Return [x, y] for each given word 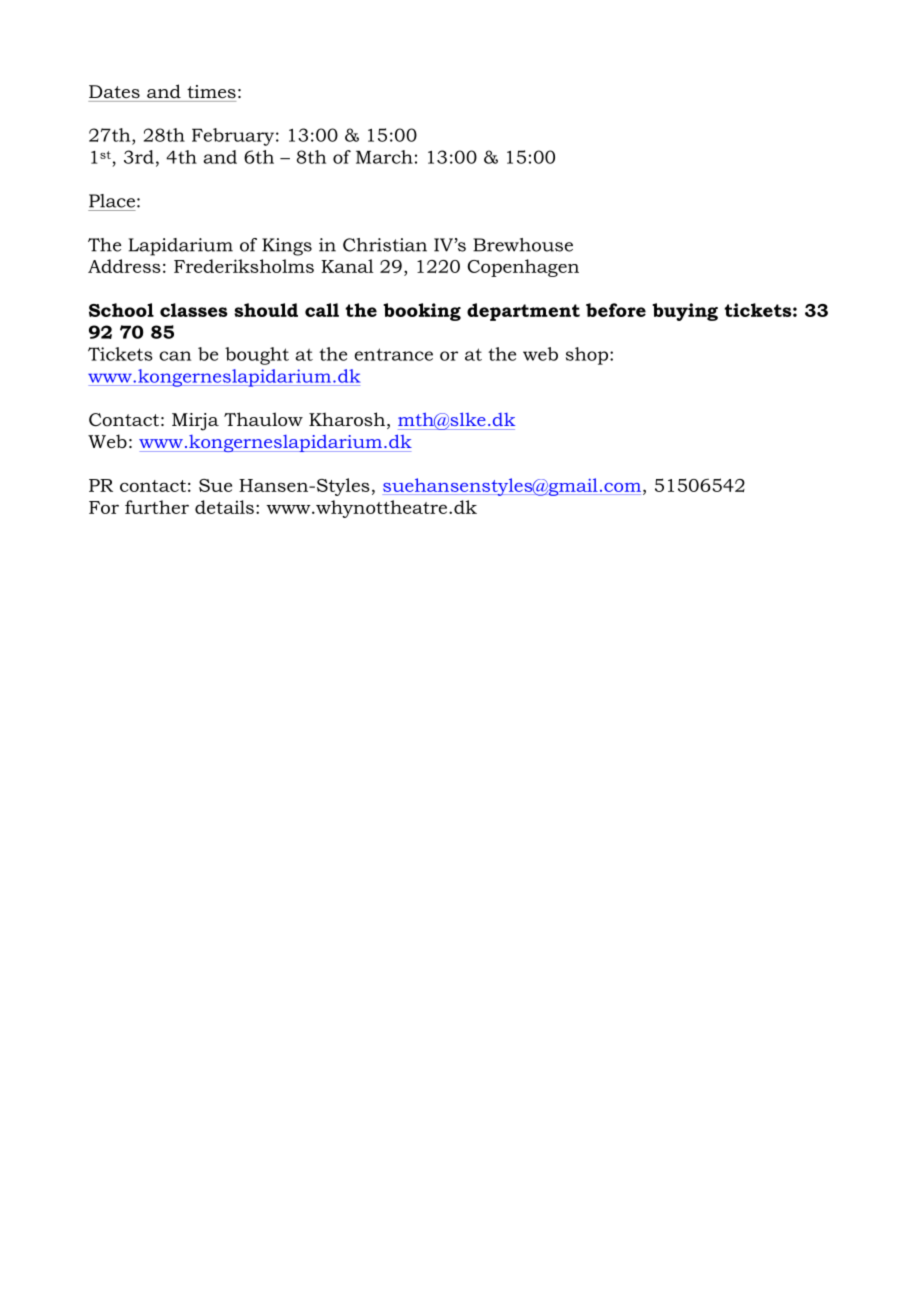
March [384, 157]
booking [422, 312]
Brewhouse [523, 245]
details [224, 507]
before [616, 310]
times [211, 91]
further [157, 507]
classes [194, 310]
